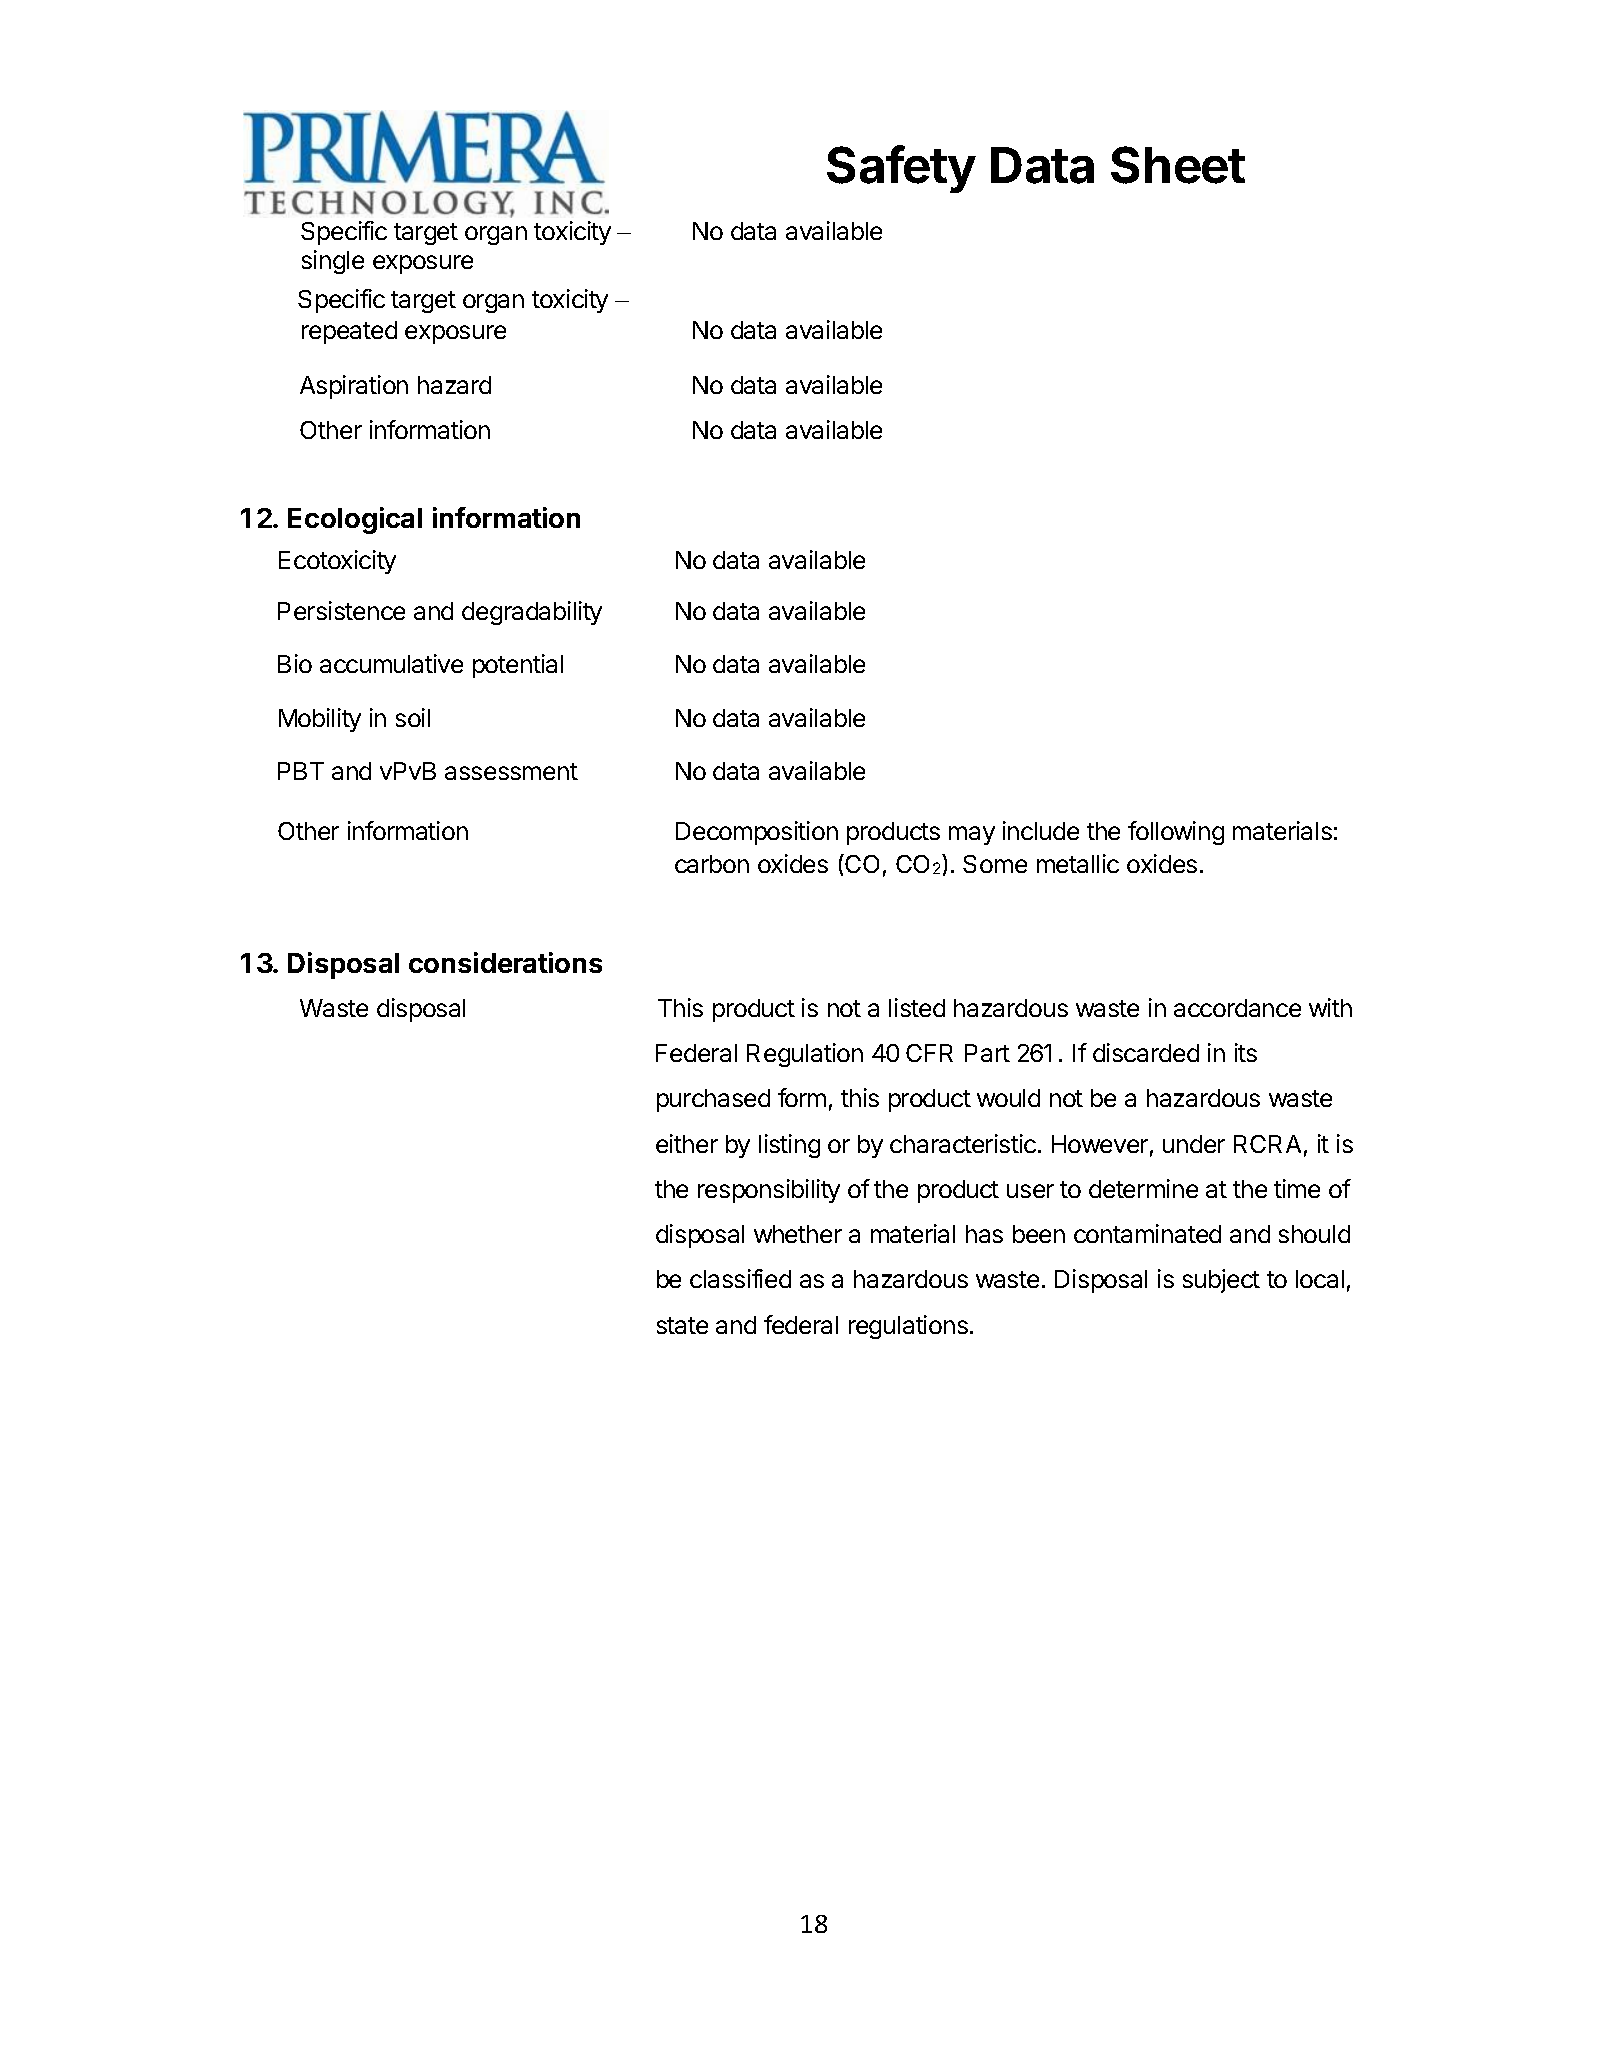 This screenshot has height=2070, width=1600. Describe the element at coordinates (757, 833) in the screenshot. I see `Decomposition` at that location.
